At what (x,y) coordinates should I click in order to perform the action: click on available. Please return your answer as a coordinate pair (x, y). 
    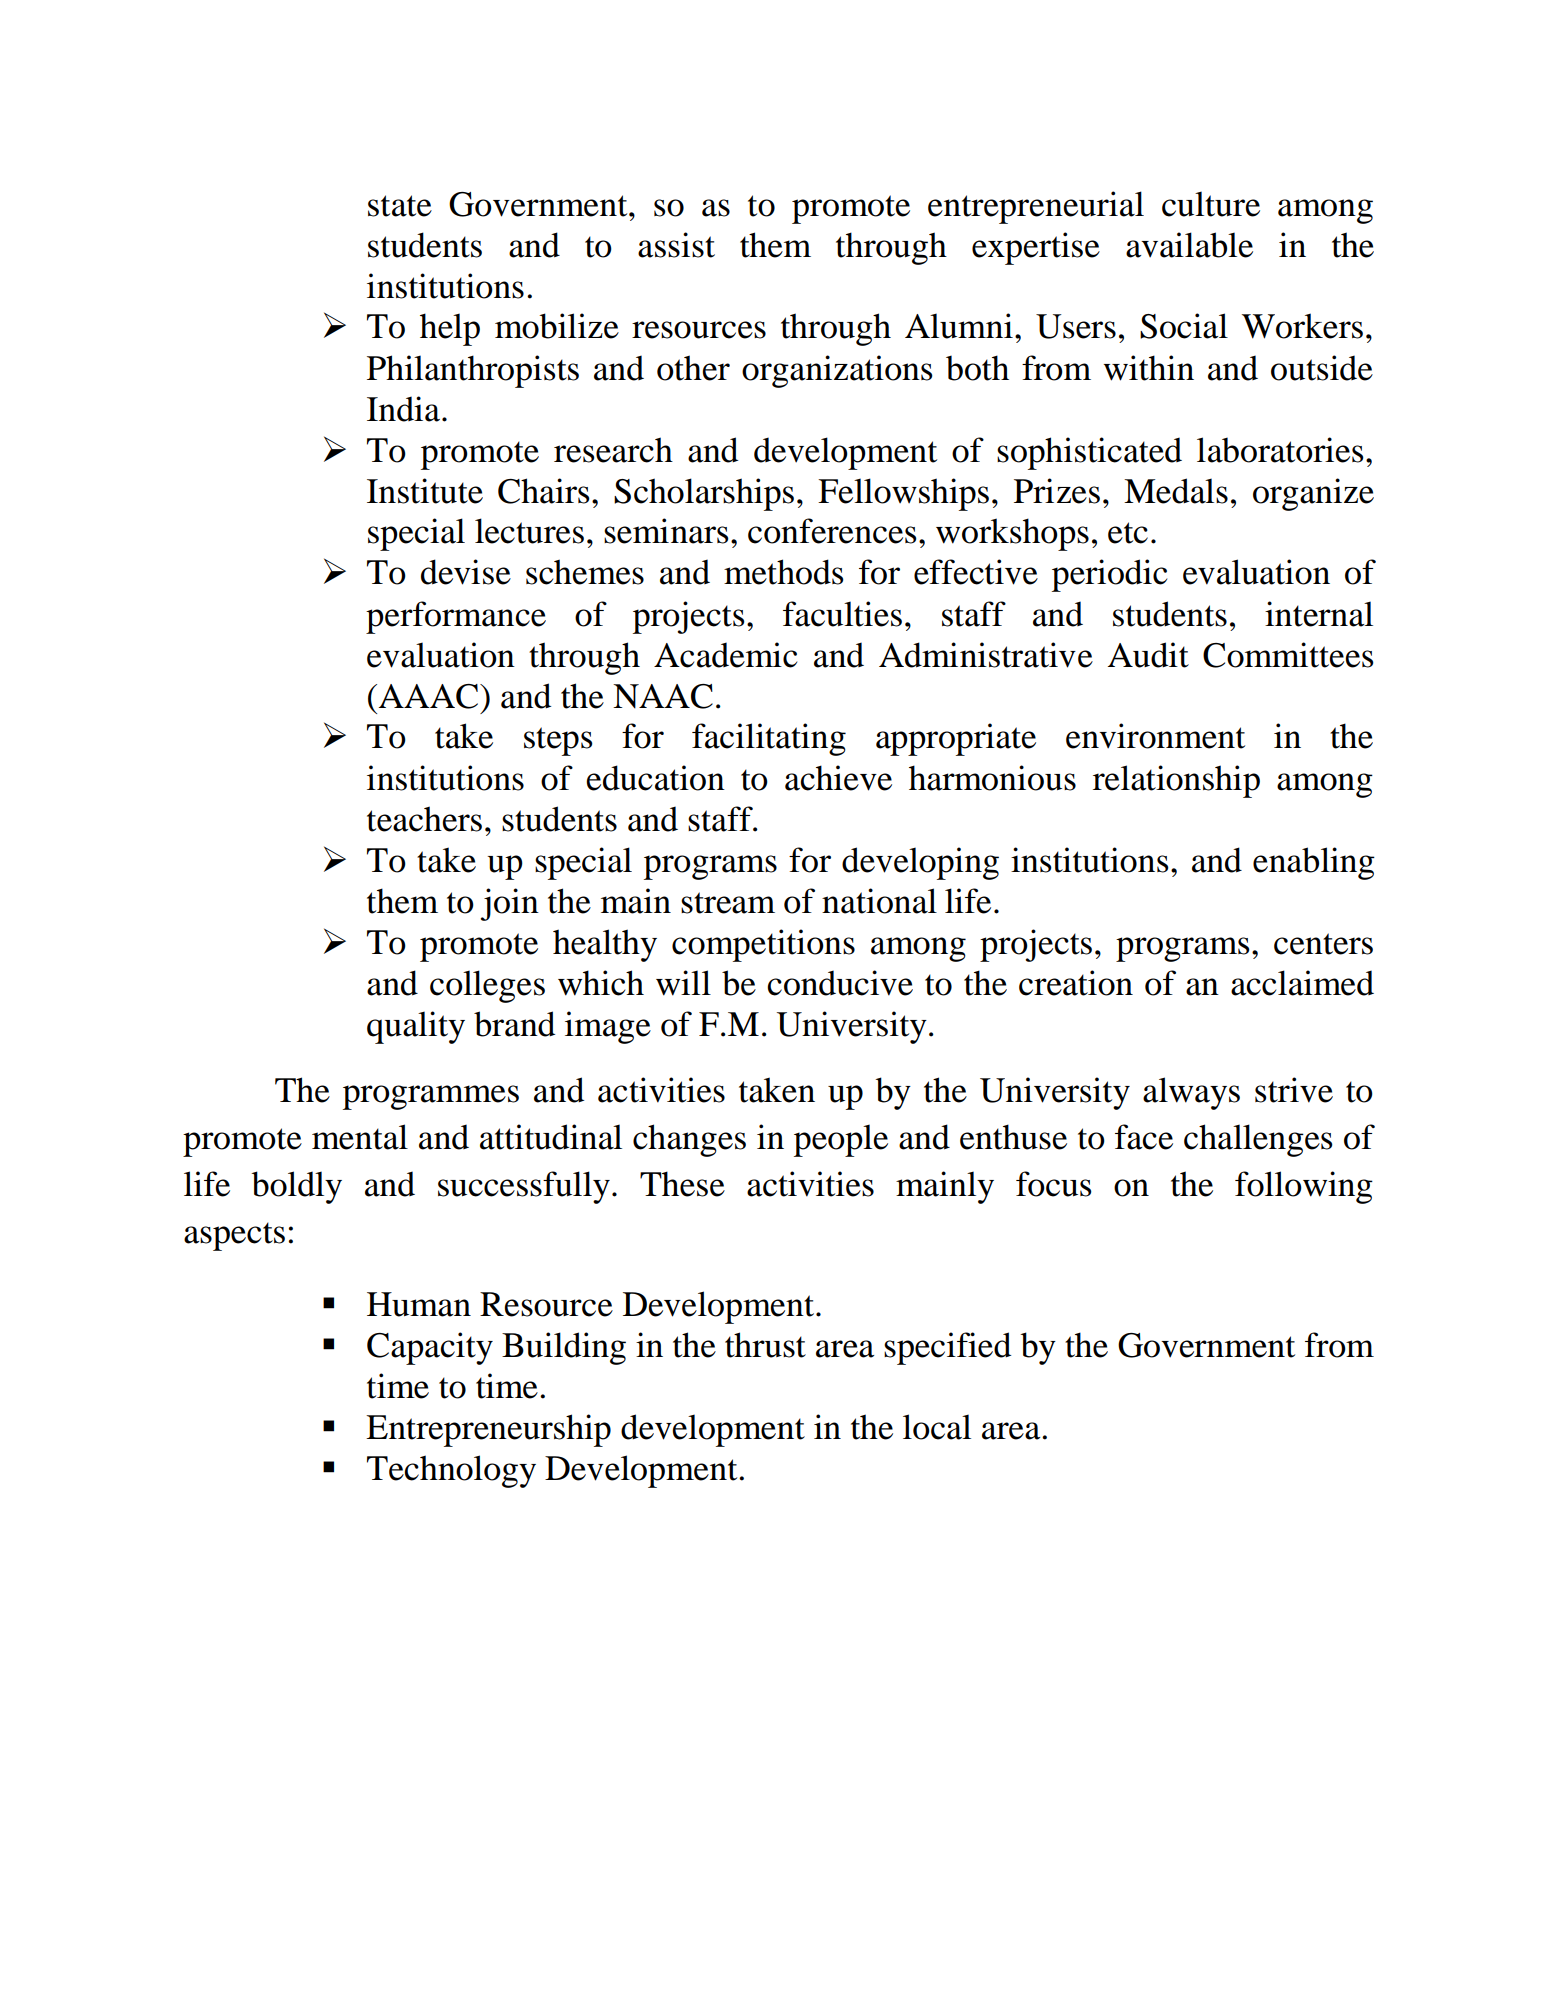
    Looking at the image, I should click on (1189, 245).
